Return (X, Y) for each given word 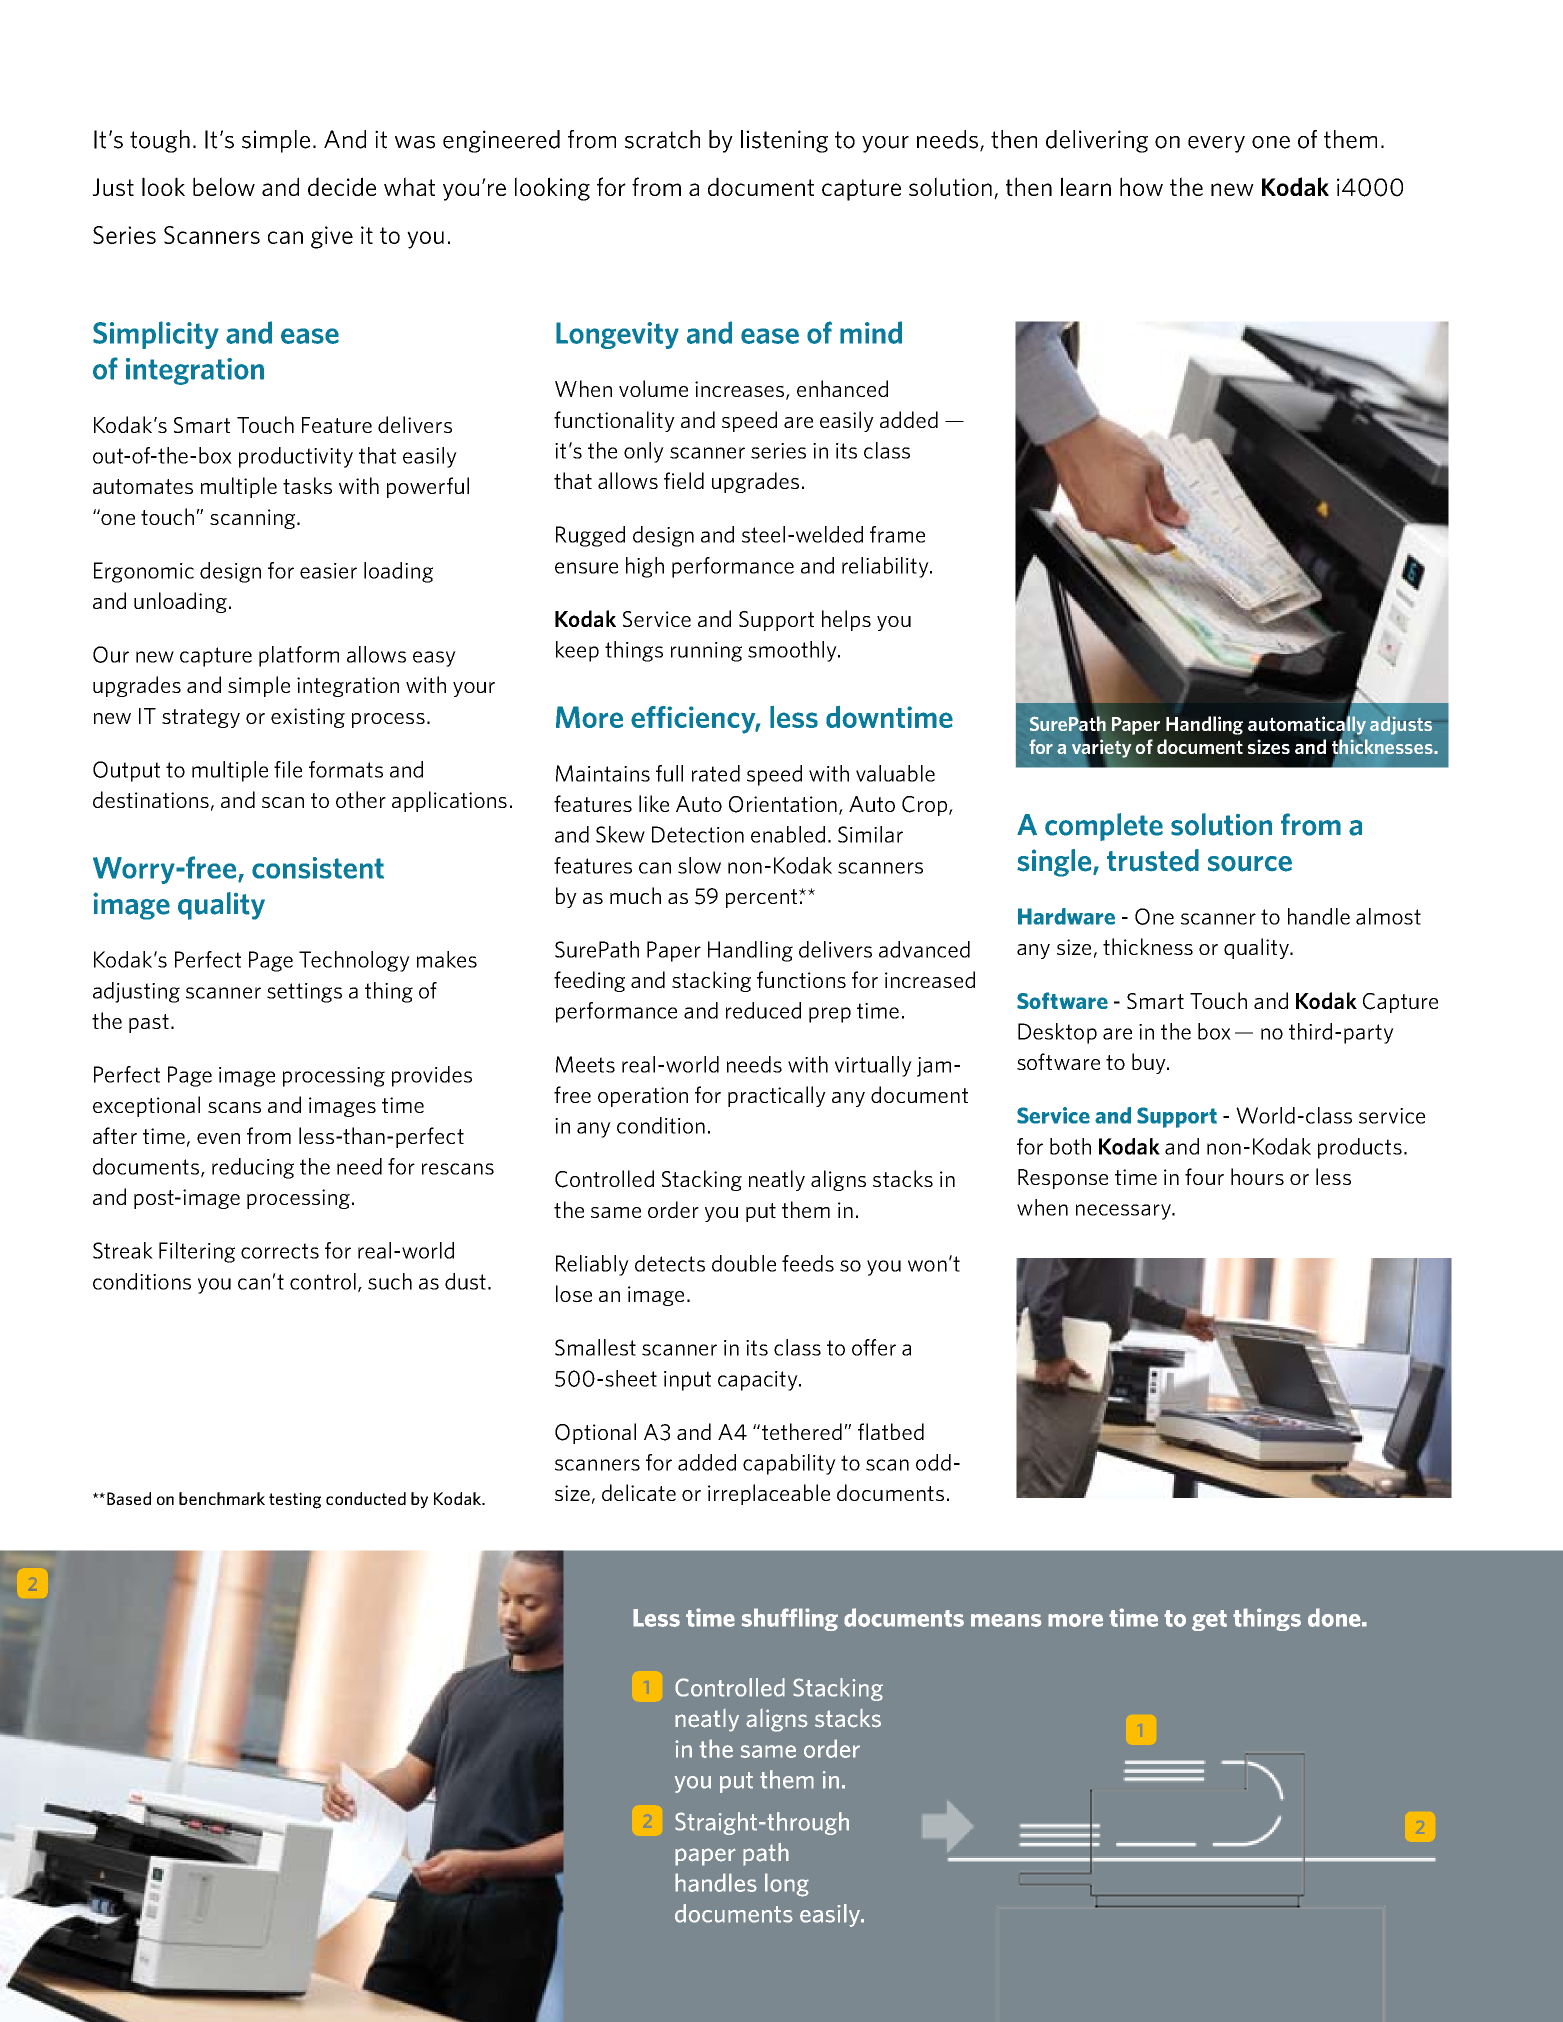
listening (784, 141)
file (288, 769)
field (684, 480)
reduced (763, 1010)
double (744, 1263)
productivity (296, 457)
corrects (280, 1251)
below (224, 186)
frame (897, 534)
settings (304, 993)
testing (295, 1500)
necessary (1124, 1212)
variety (1101, 748)
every (1216, 144)
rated (716, 773)
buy (1150, 1063)
